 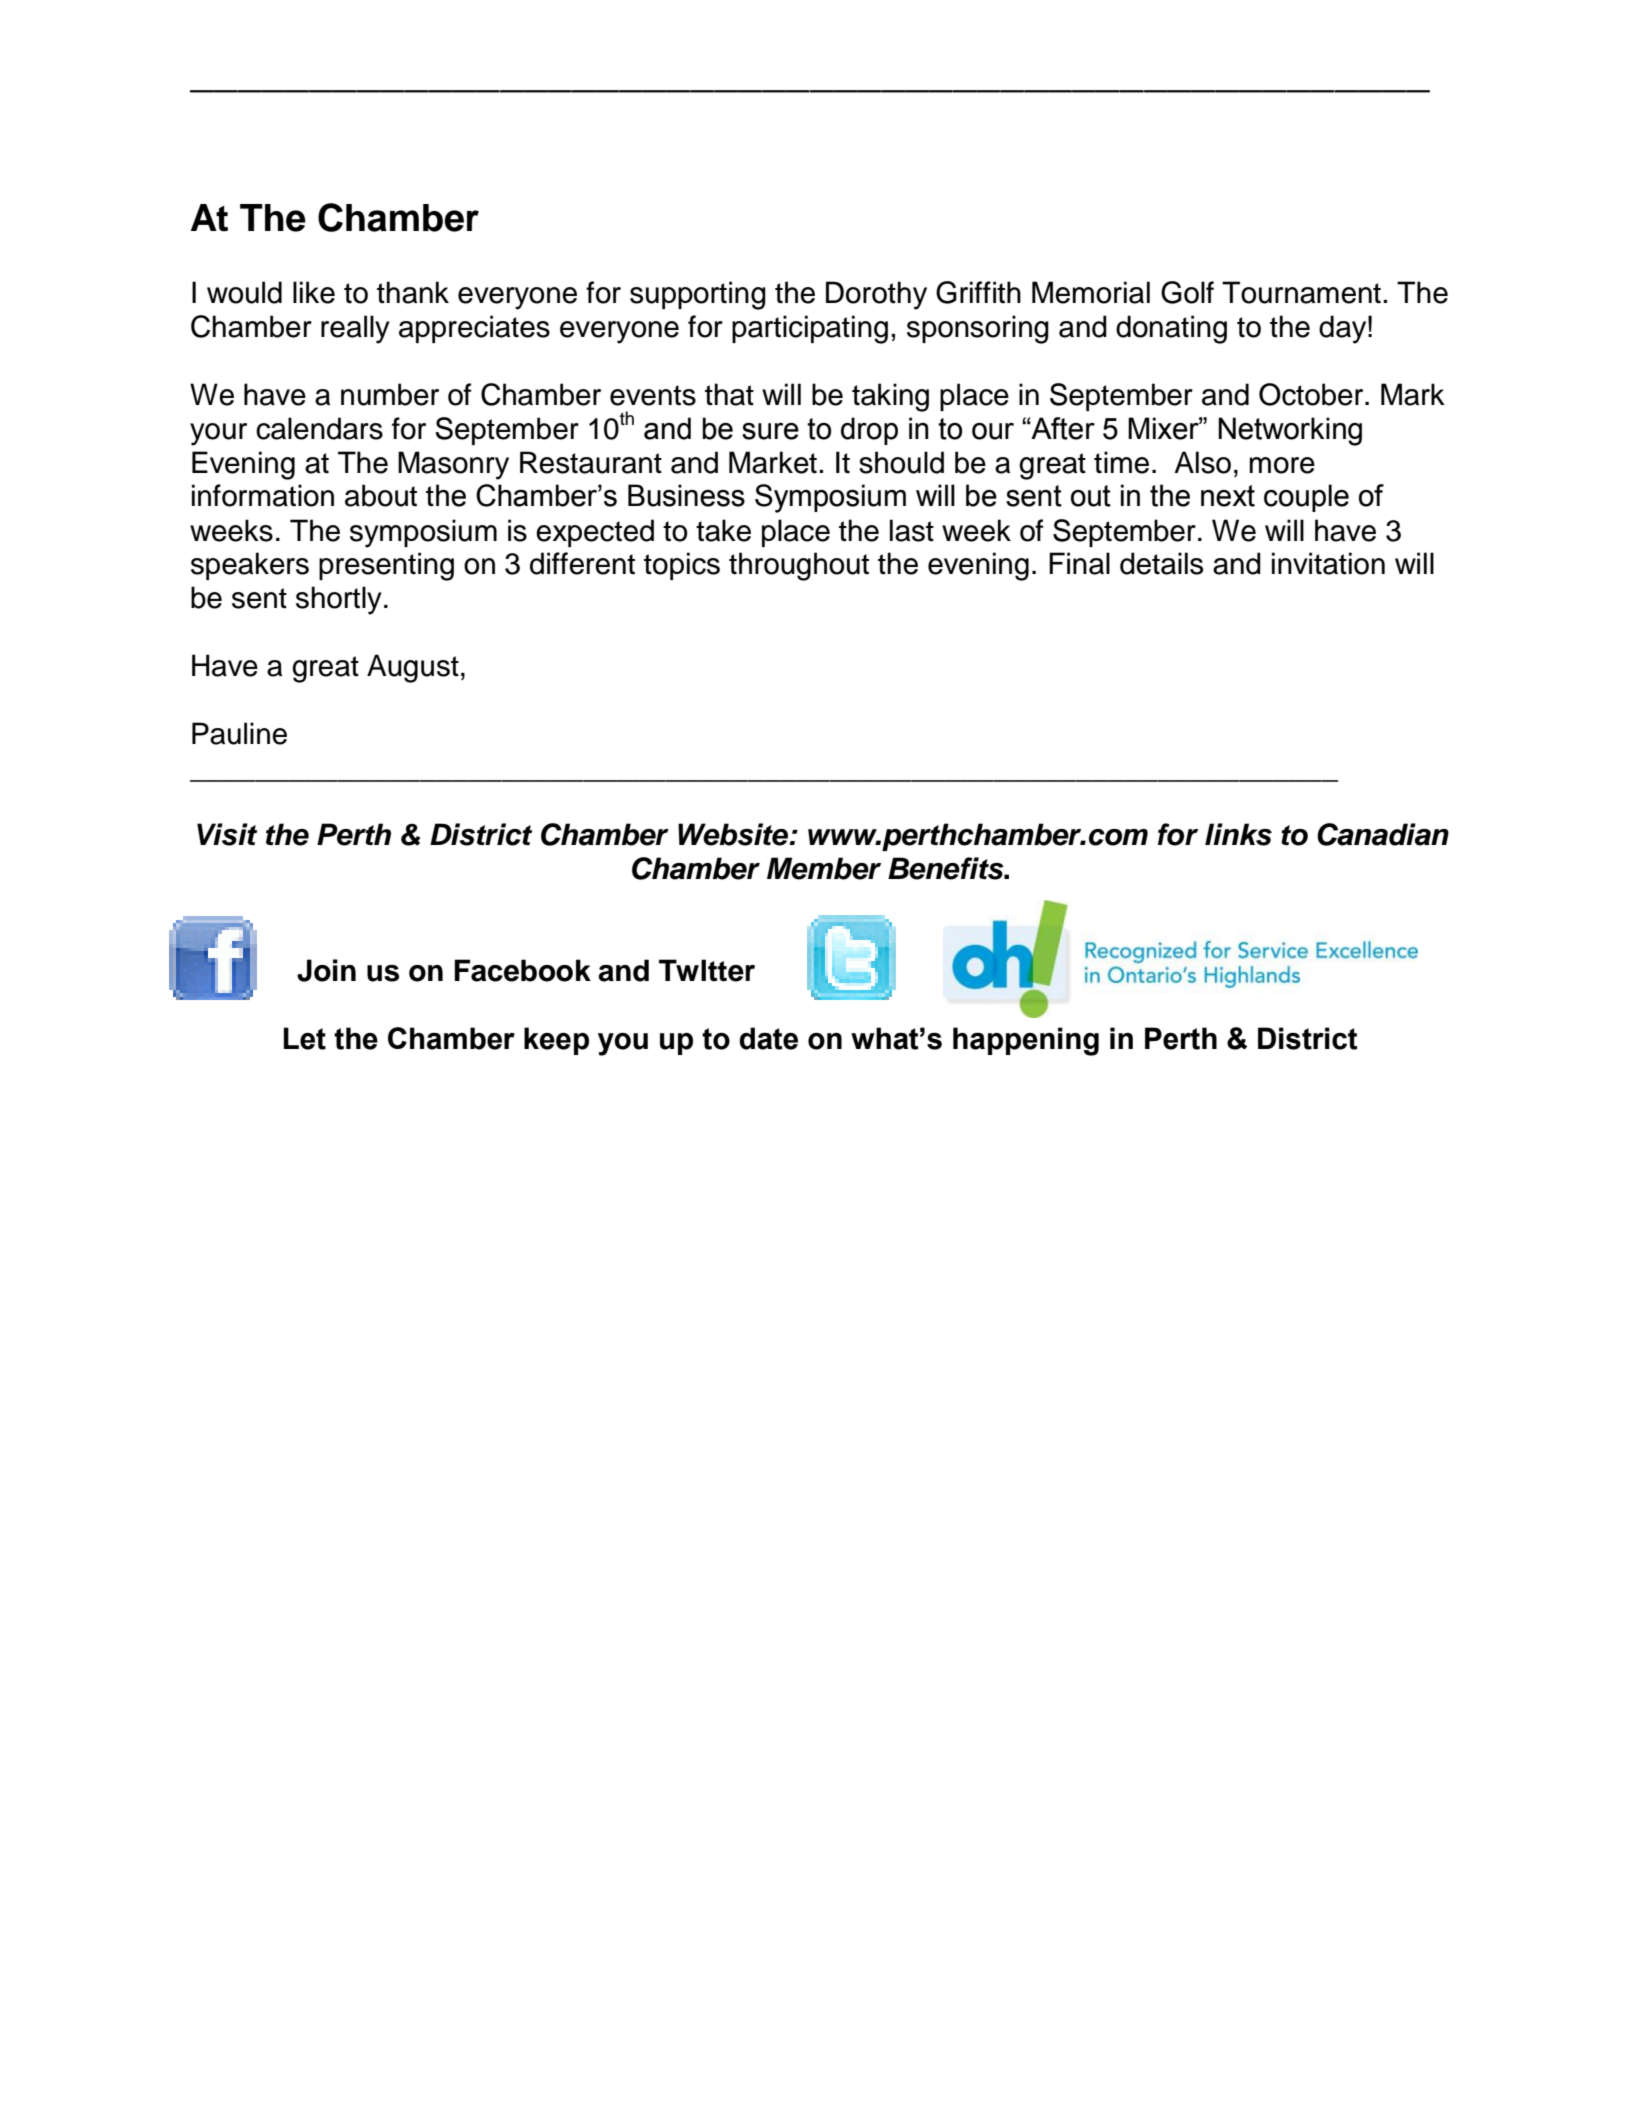 What do you see at coordinates (1161, 563) in the page?
I see `details` at bounding box center [1161, 563].
